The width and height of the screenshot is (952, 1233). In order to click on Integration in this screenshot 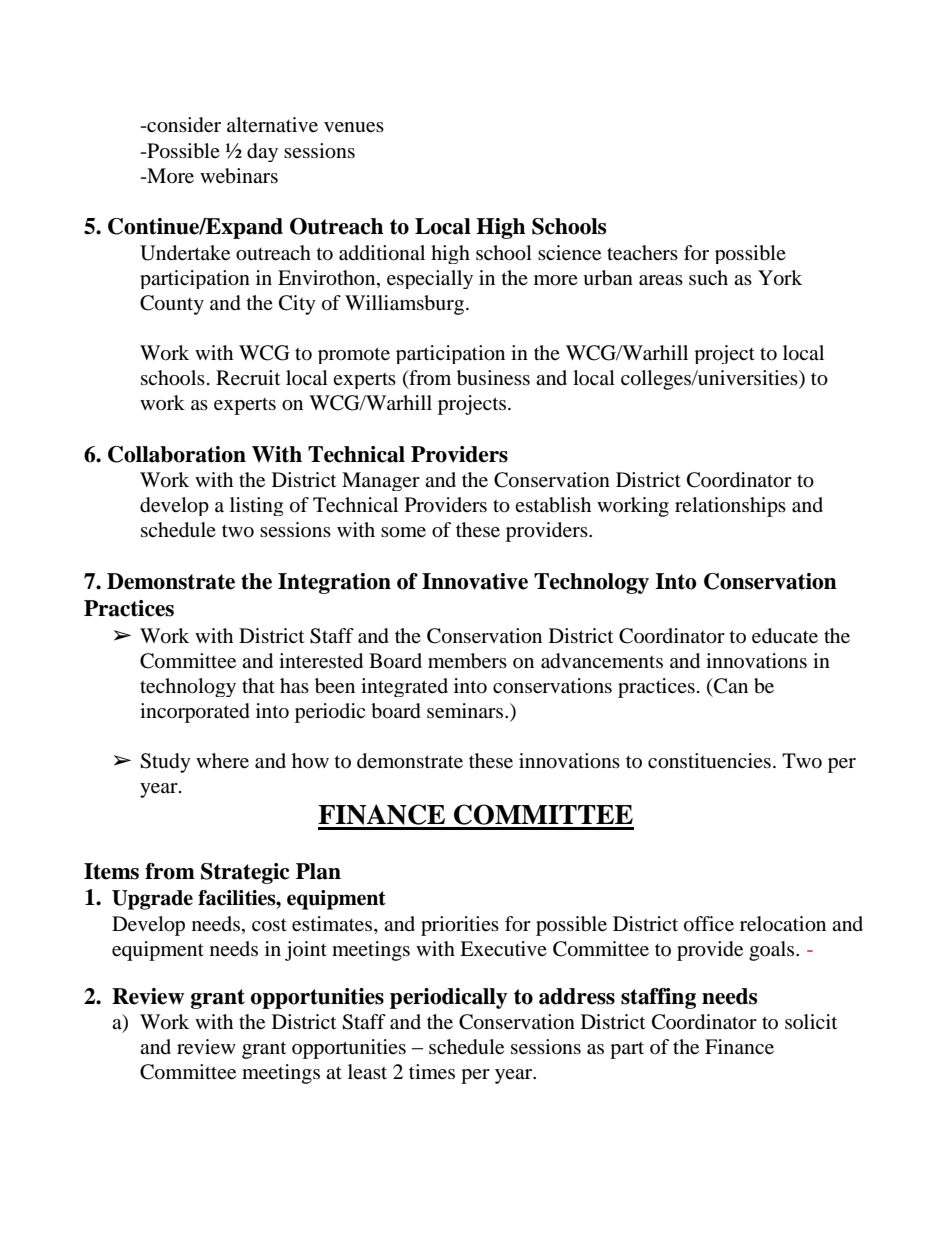, I will do `click(334, 583)`.
